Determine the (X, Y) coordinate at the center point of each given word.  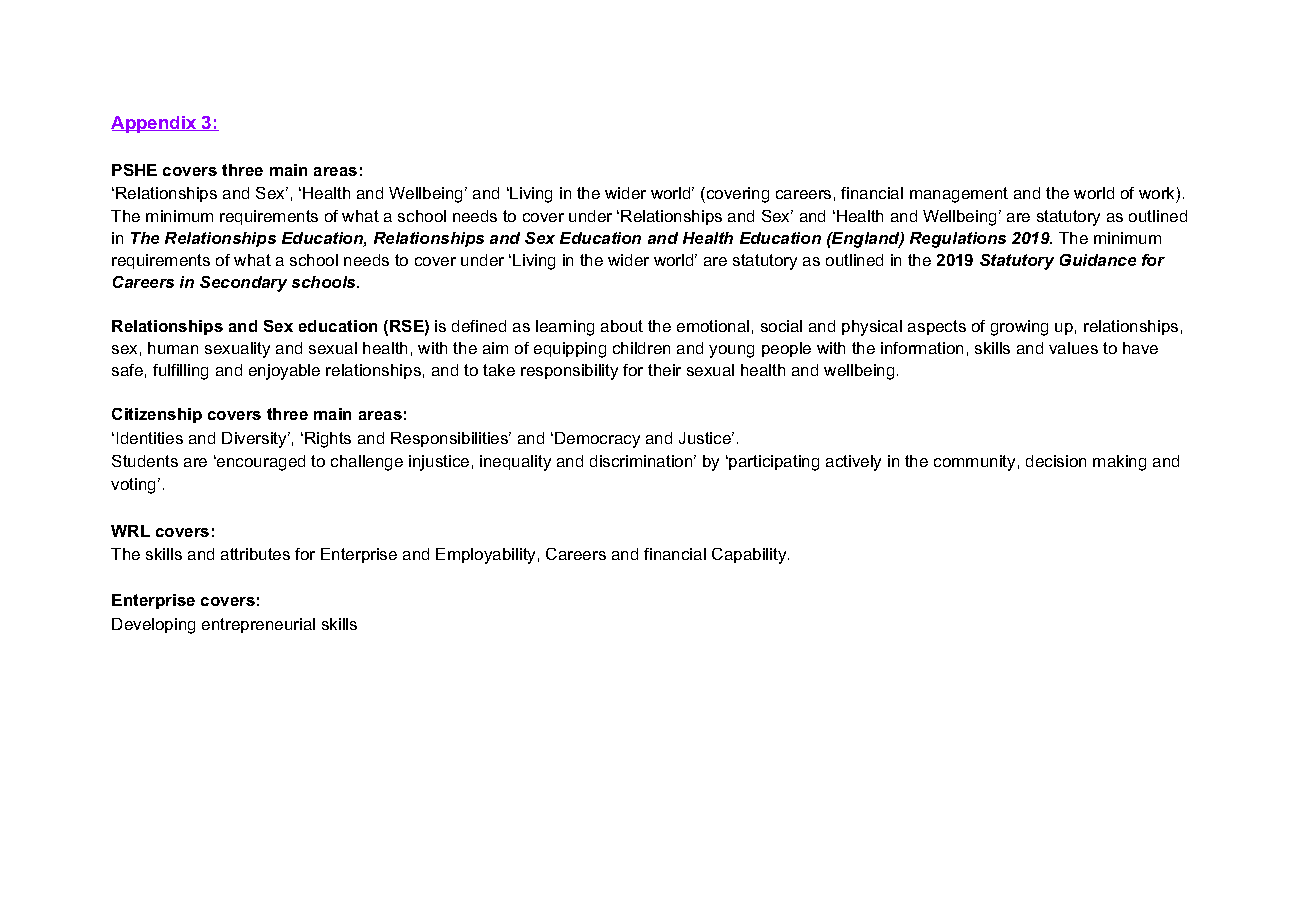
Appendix (155, 124)
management (959, 195)
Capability (750, 556)
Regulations (958, 240)
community (974, 463)
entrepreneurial (258, 625)
